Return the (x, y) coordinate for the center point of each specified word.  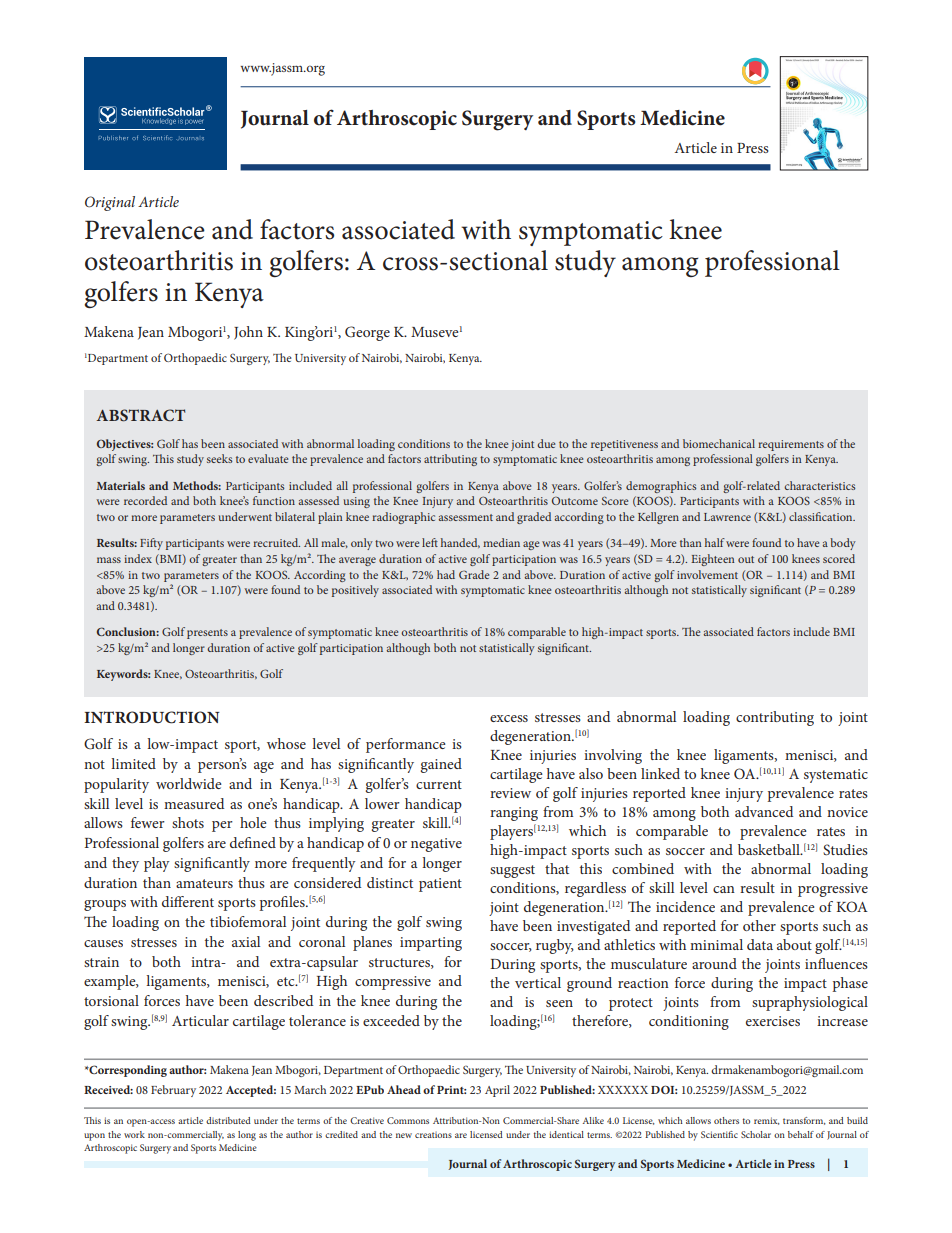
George (367, 333)
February (173, 1091)
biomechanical (719, 443)
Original (110, 203)
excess (509, 718)
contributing (775, 718)
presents (207, 634)
